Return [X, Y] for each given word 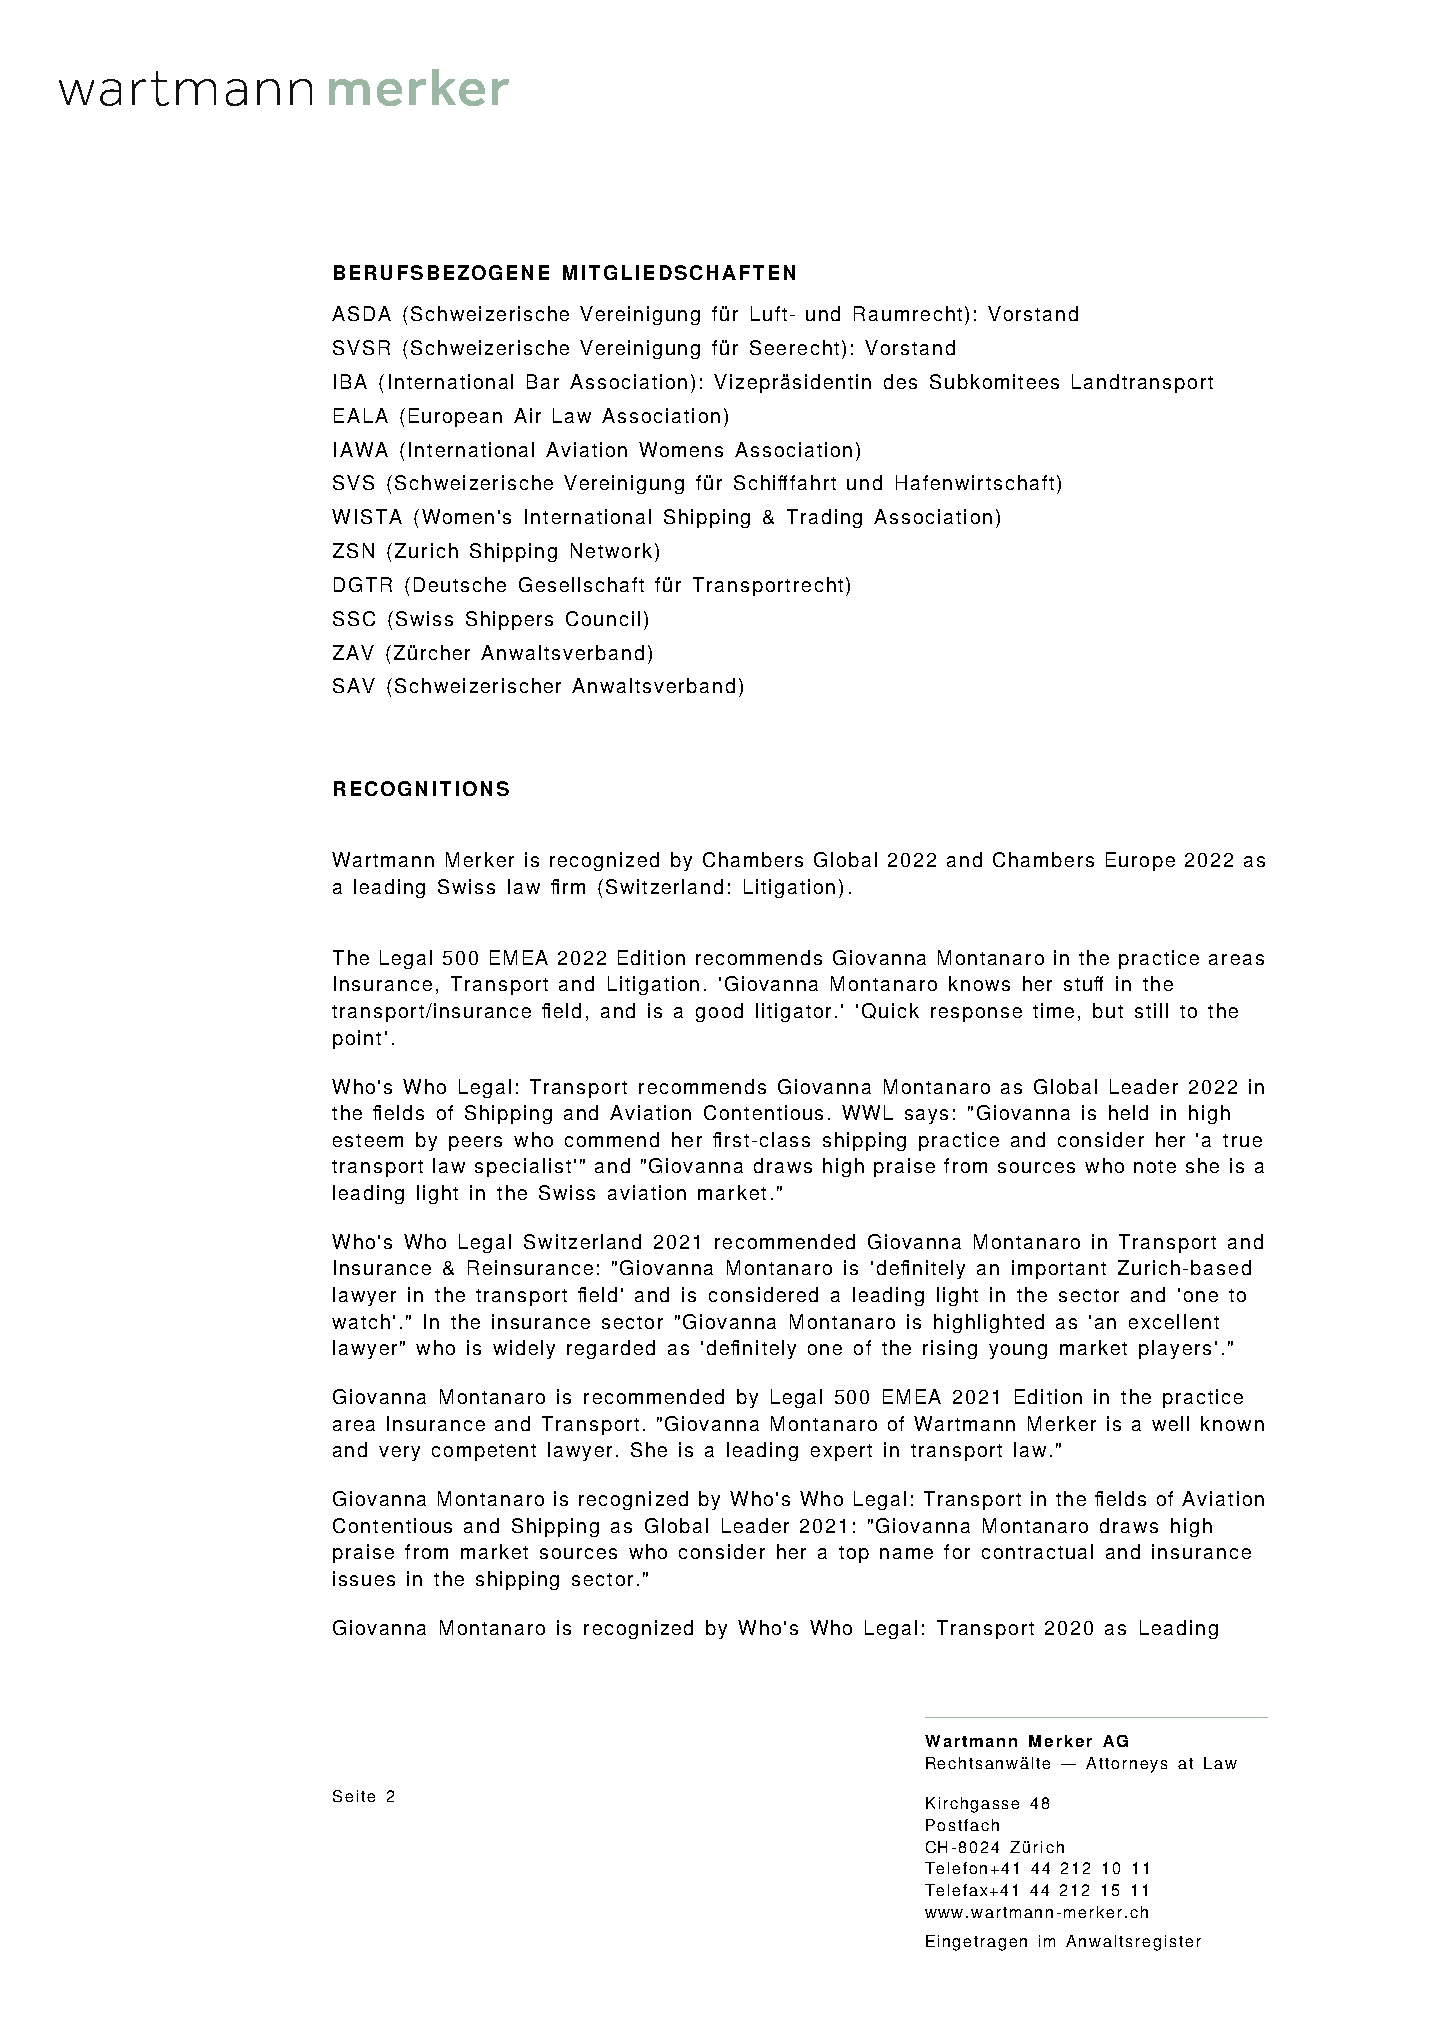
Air [527, 415]
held [1128, 1112]
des [900, 381]
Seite [354, 1796]
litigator [793, 1012]
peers [475, 1143]
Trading [824, 518]
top [854, 1554]
